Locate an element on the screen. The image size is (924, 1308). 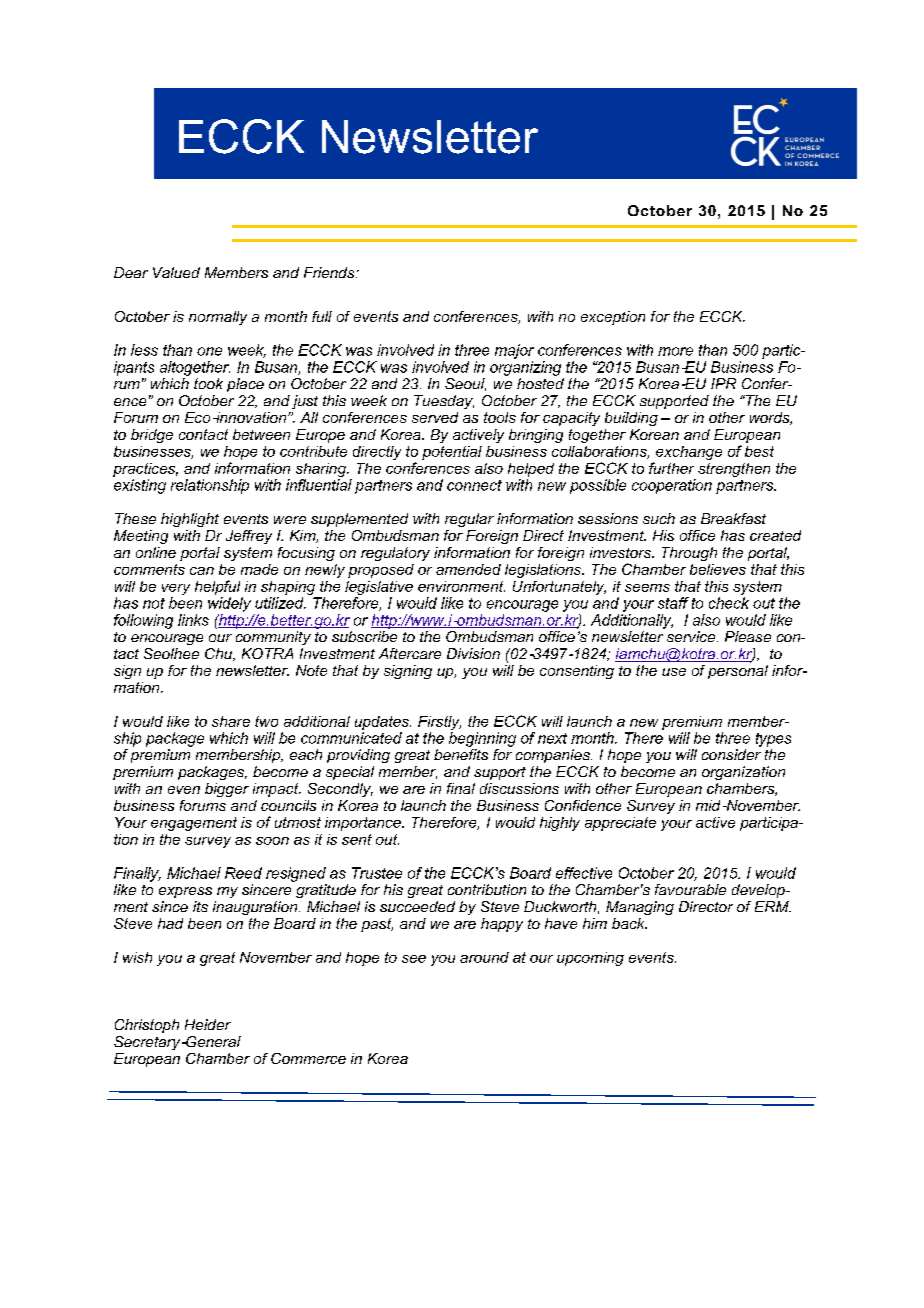
around is located at coordinates (484, 957).
